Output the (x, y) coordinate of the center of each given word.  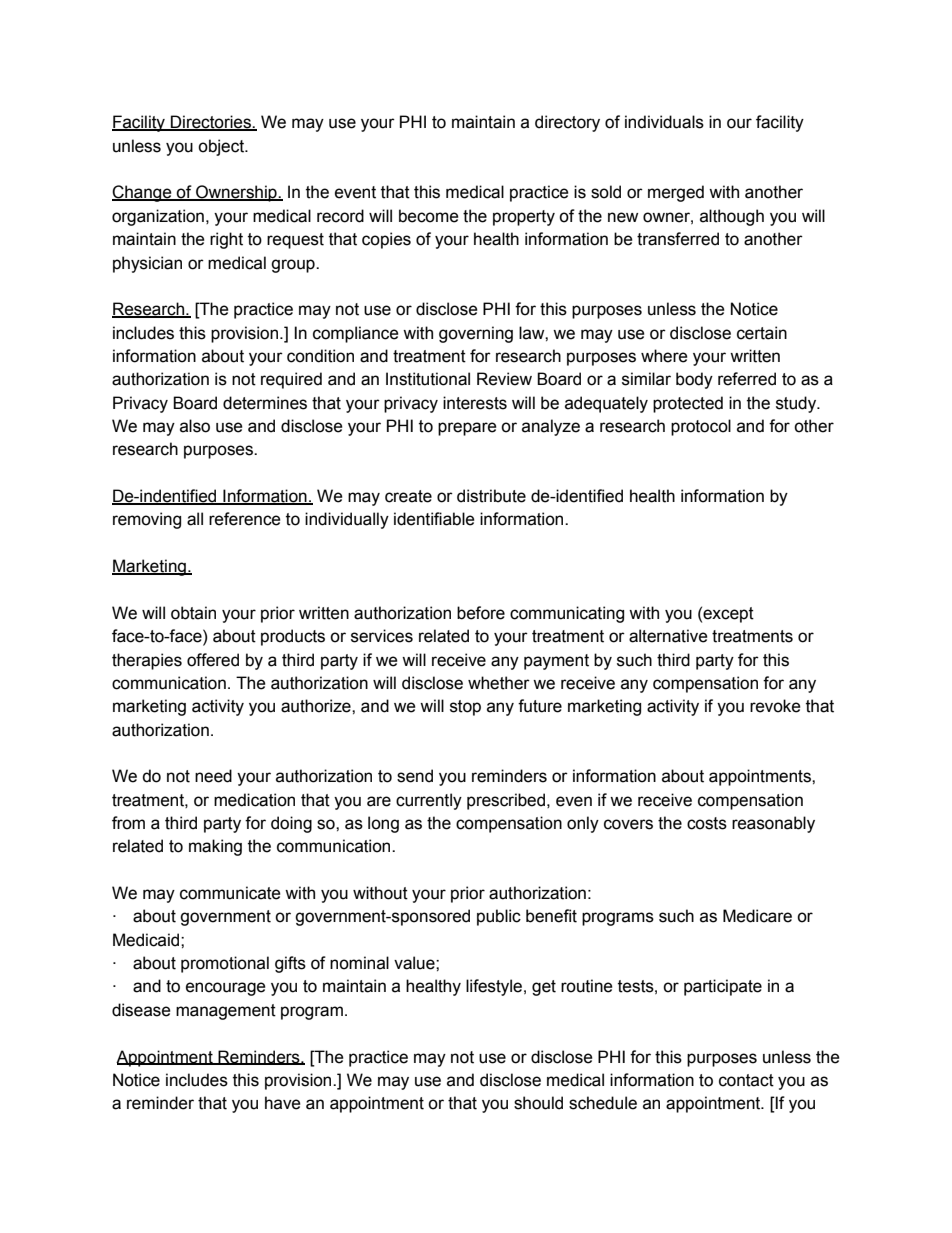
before (481, 613)
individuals (664, 122)
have (283, 1103)
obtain (193, 613)
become (429, 216)
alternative (668, 636)
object (222, 147)
